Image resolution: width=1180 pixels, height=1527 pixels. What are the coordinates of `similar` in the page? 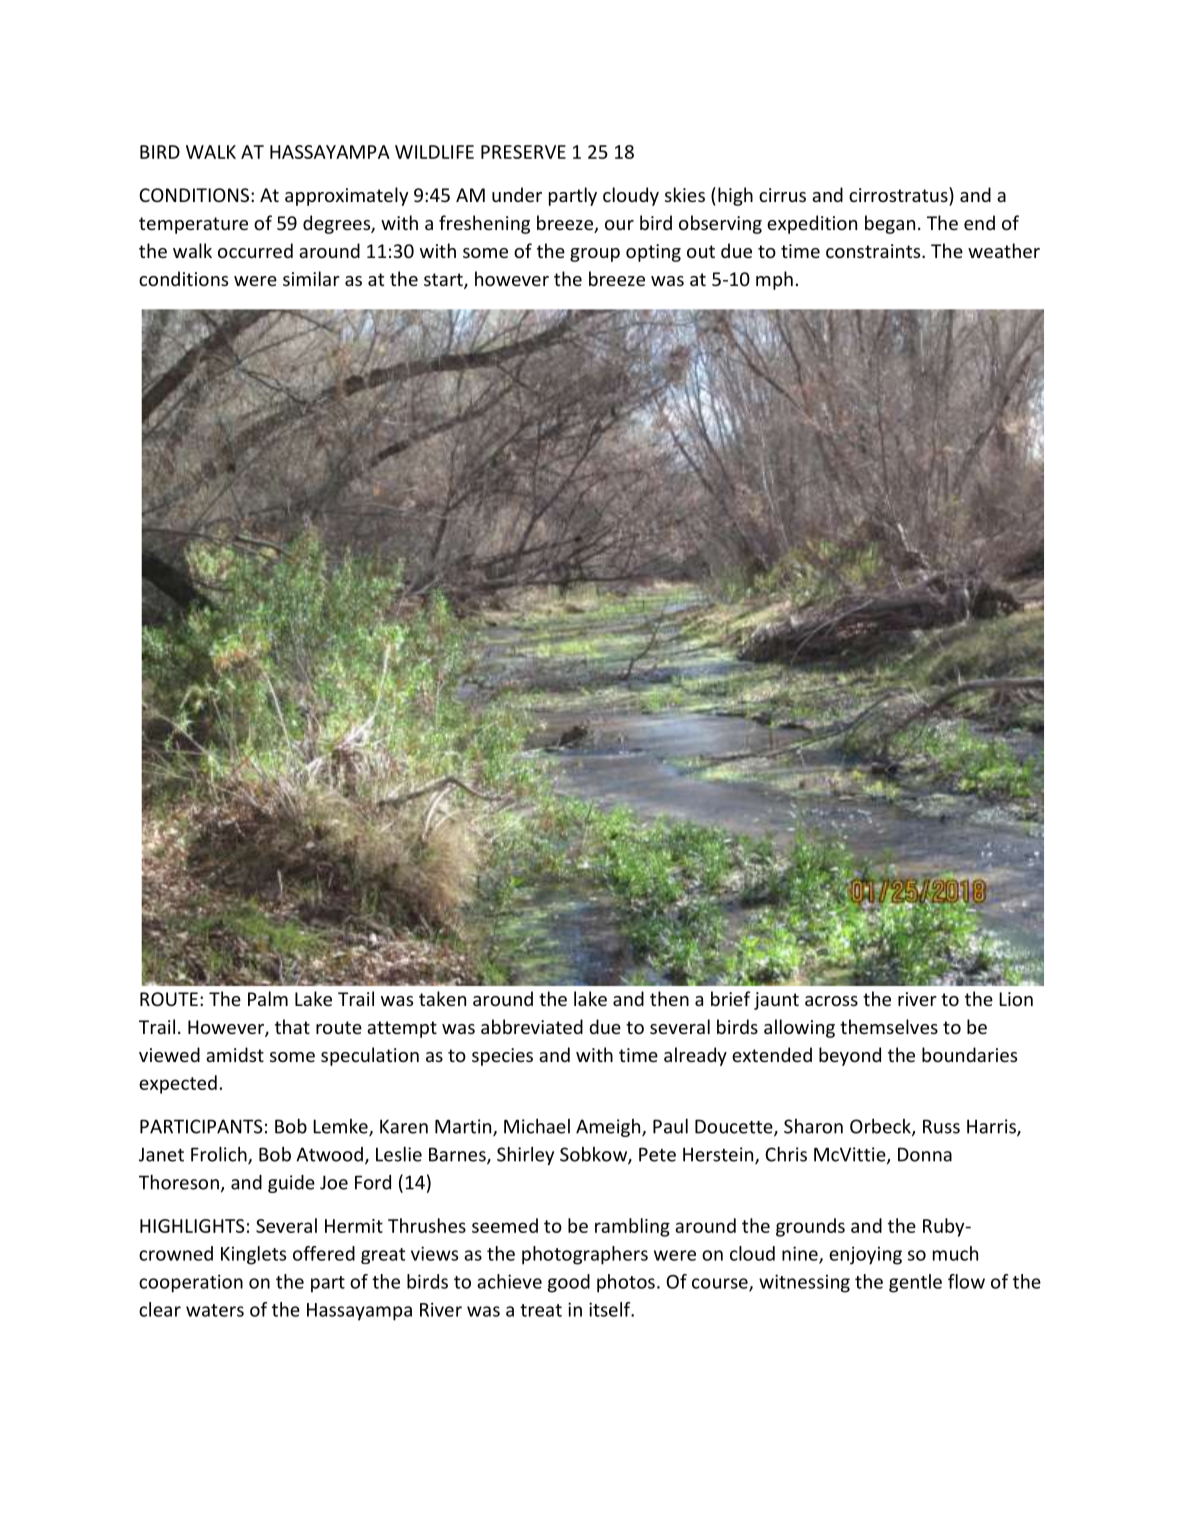 It's located at (311, 278).
